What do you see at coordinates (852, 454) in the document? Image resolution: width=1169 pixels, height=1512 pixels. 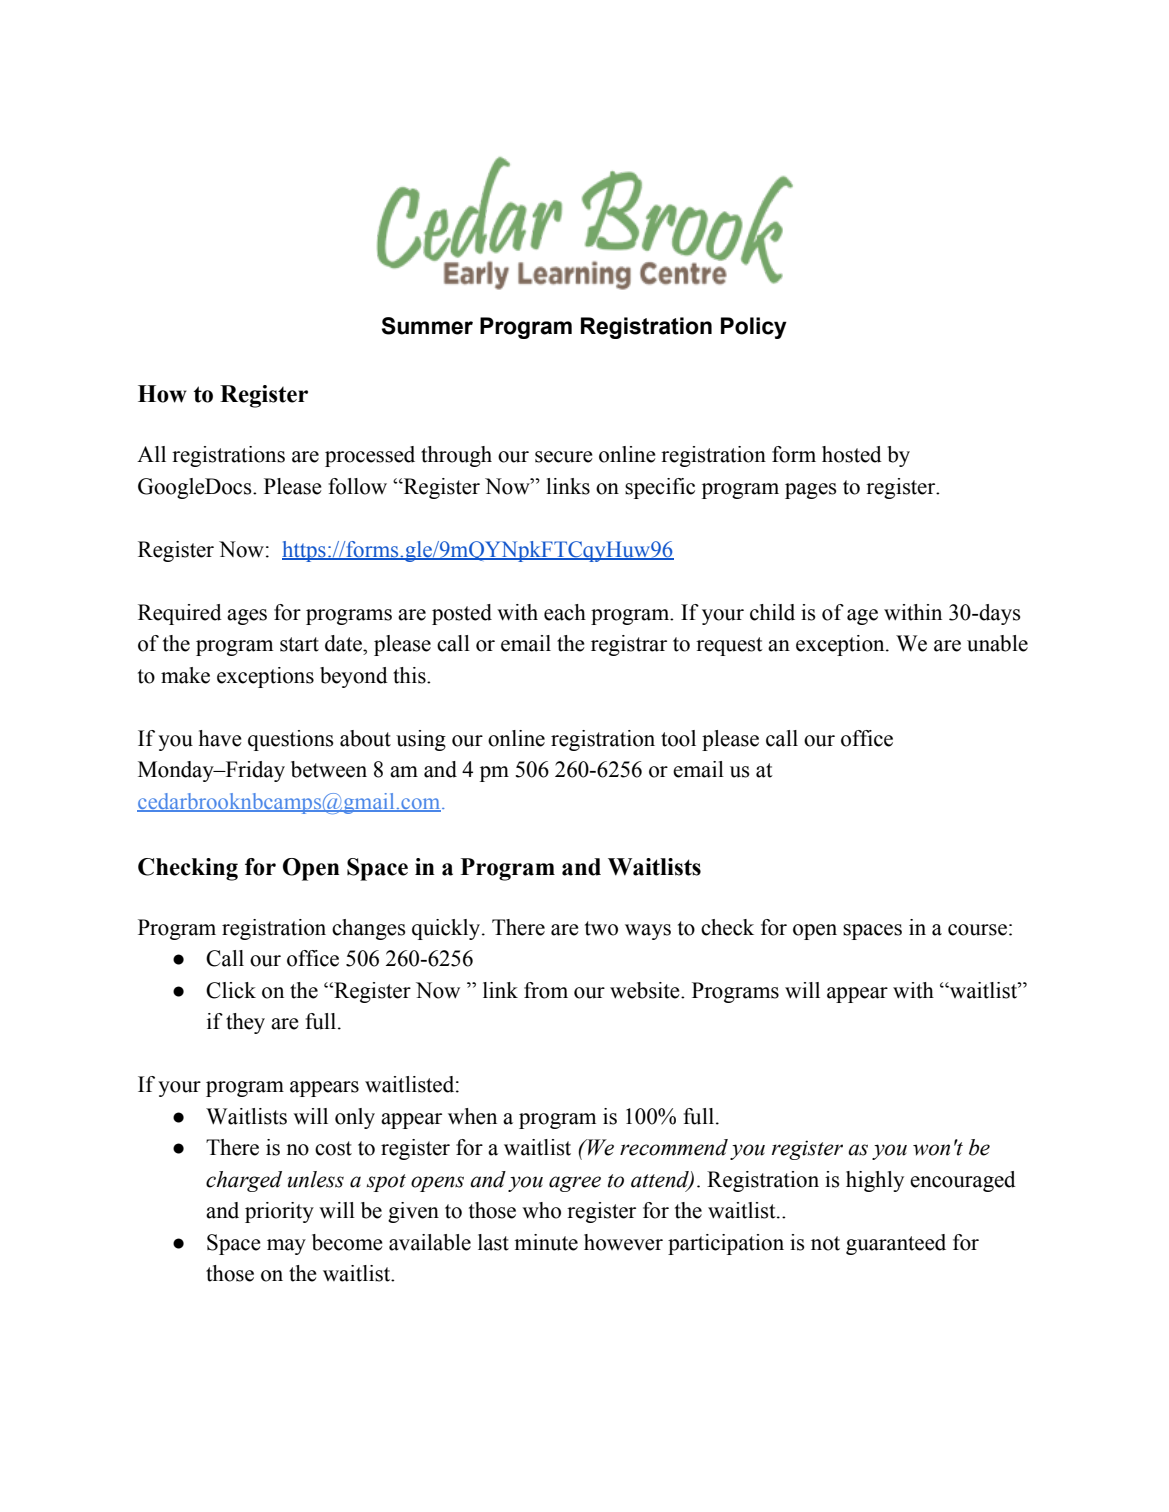 I see `hosted` at bounding box center [852, 454].
